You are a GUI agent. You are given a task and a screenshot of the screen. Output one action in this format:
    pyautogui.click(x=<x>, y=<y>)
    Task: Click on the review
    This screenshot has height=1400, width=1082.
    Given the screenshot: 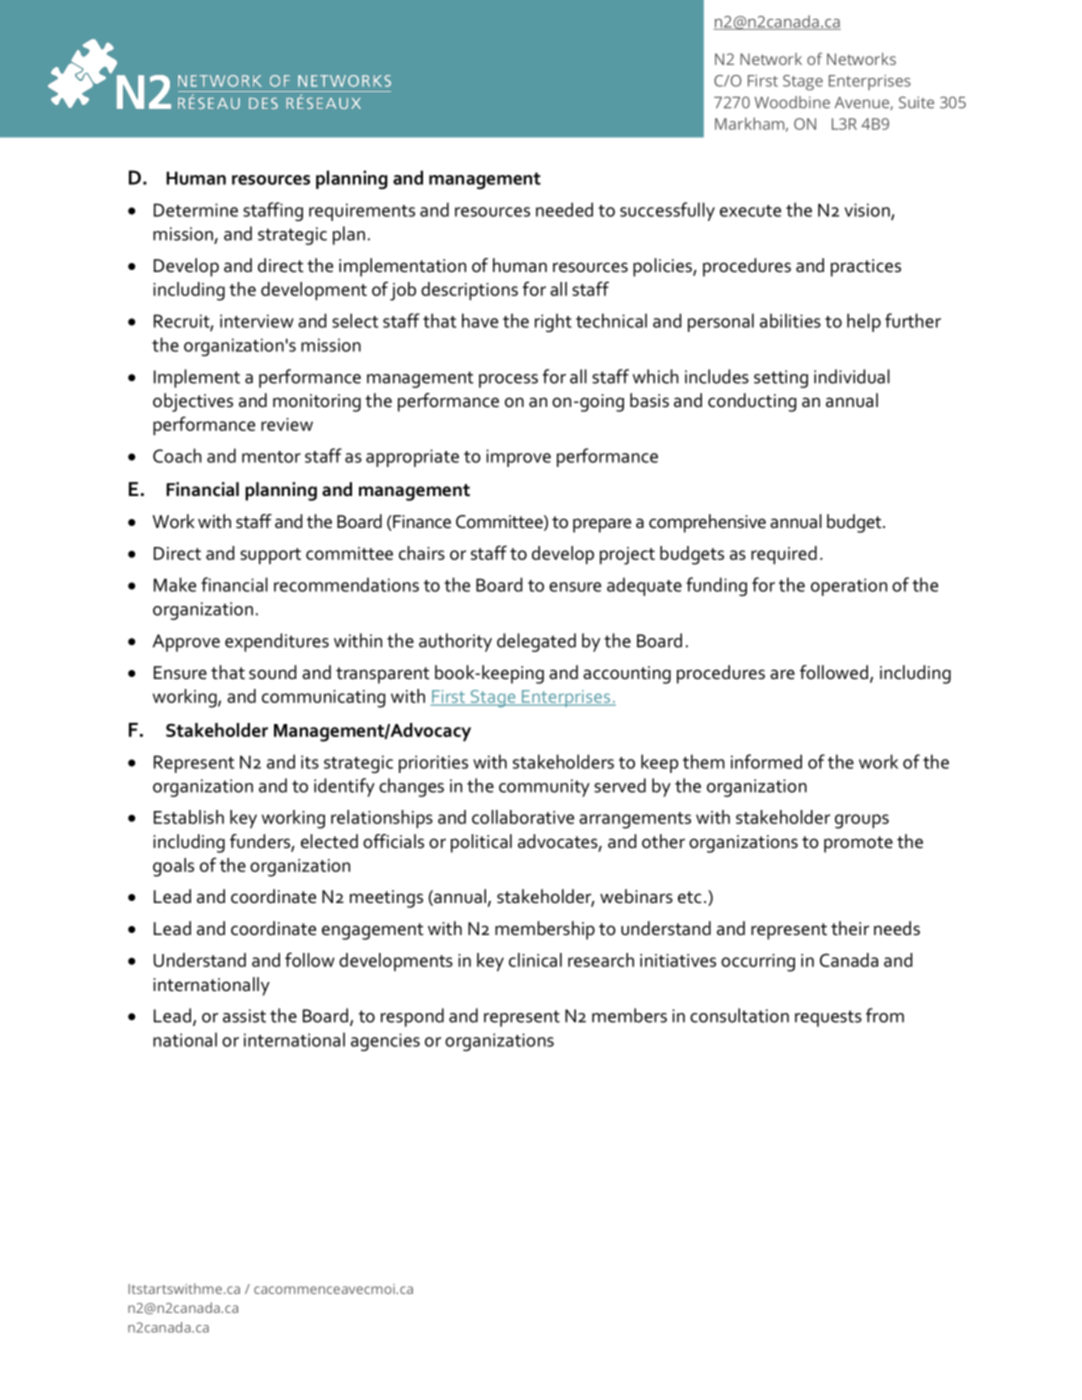 What is the action you would take?
    pyautogui.click(x=287, y=424)
